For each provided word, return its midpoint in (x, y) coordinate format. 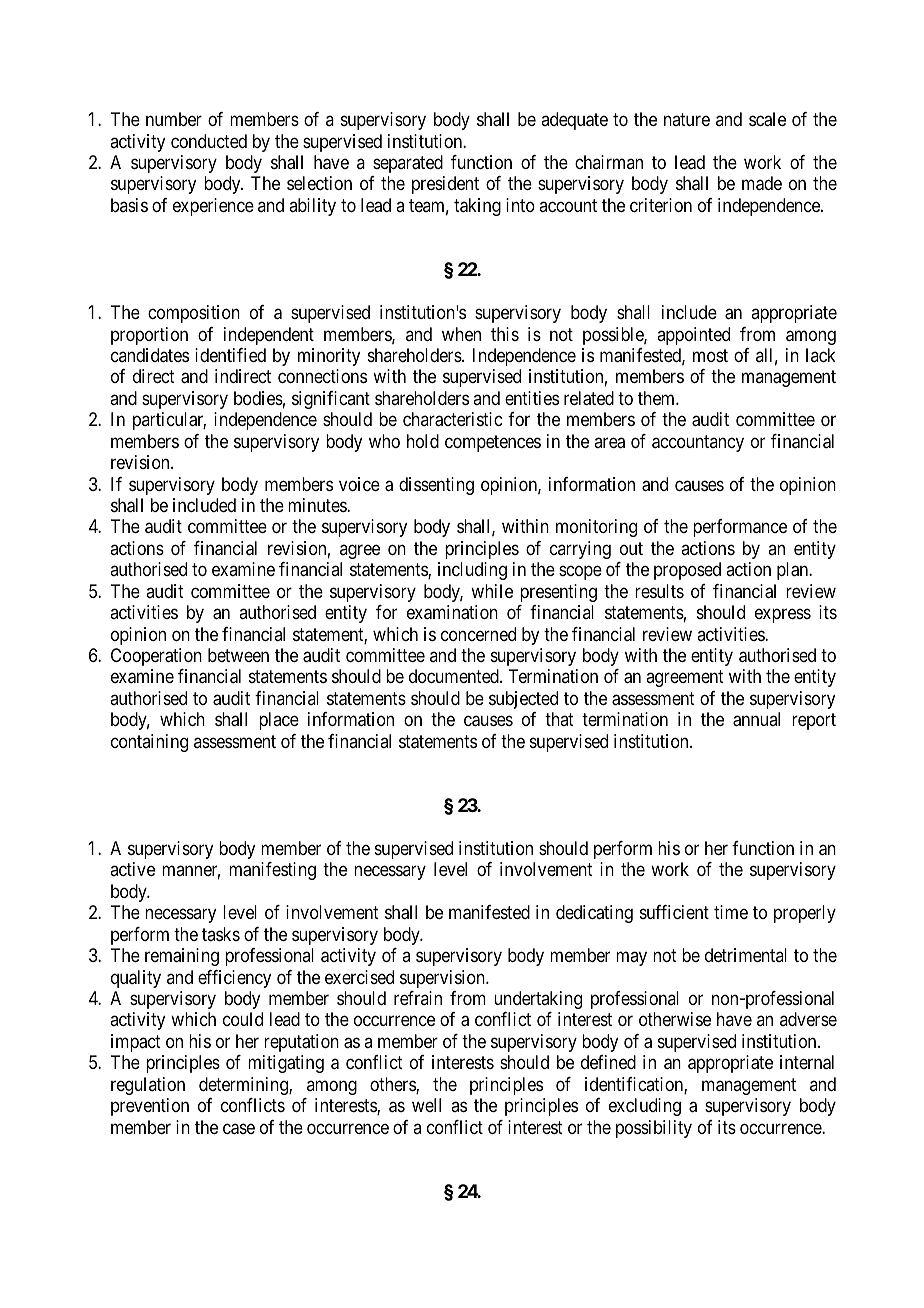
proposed (687, 571)
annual (756, 719)
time (731, 912)
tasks (221, 934)
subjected (523, 700)
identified (230, 355)
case (239, 1129)
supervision (443, 979)
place (279, 721)
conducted (209, 141)
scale (767, 119)
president (445, 185)
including (472, 571)
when (461, 334)
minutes (318, 505)
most (710, 355)
